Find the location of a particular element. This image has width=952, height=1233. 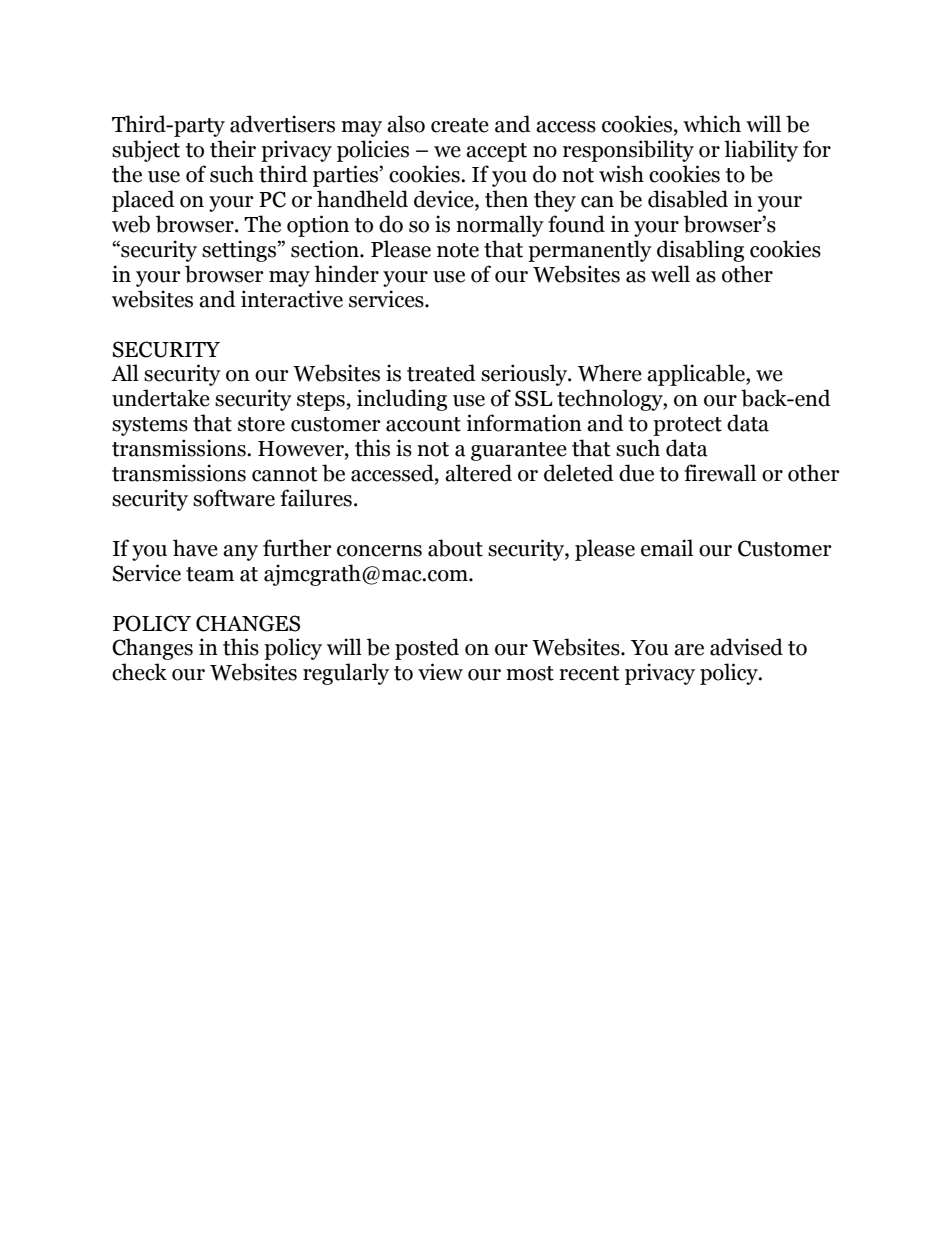

applicable is located at coordinates (697, 375).
